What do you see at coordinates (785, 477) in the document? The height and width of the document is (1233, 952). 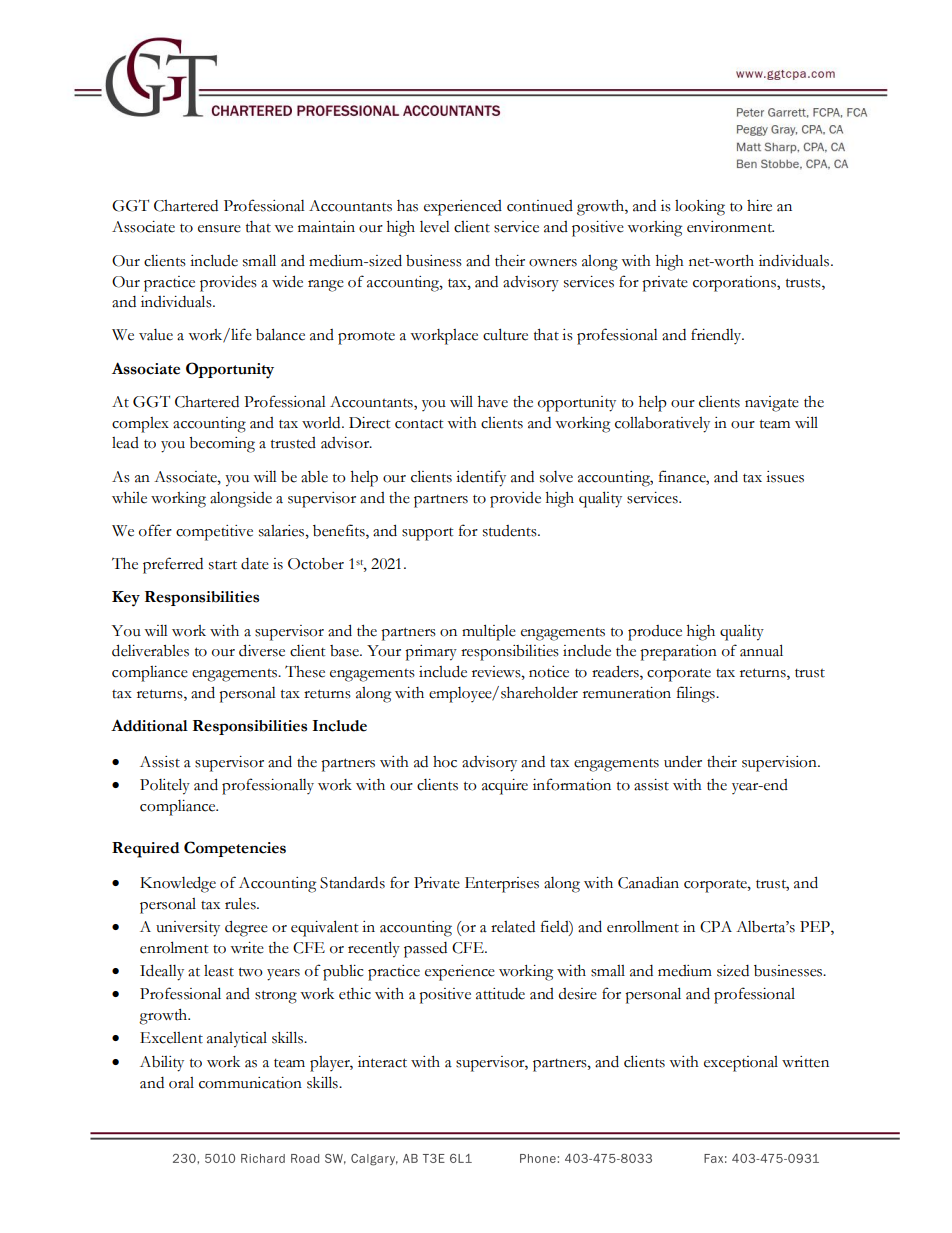 I see `issues` at bounding box center [785, 477].
